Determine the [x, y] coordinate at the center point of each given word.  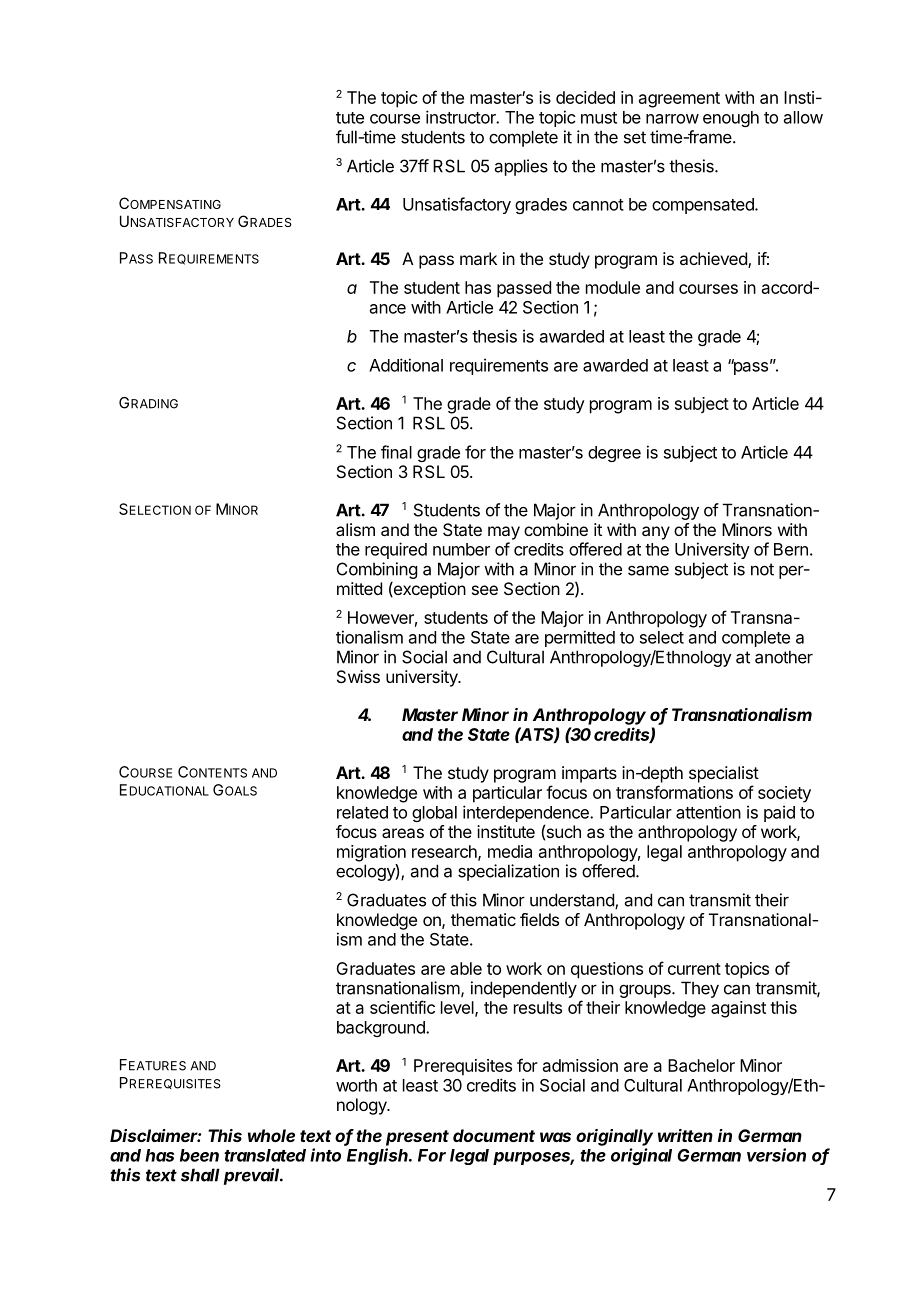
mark [478, 258]
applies [521, 167]
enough [731, 119]
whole [271, 1135]
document [494, 1135]
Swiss [358, 676]
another [784, 657]
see [485, 590]
